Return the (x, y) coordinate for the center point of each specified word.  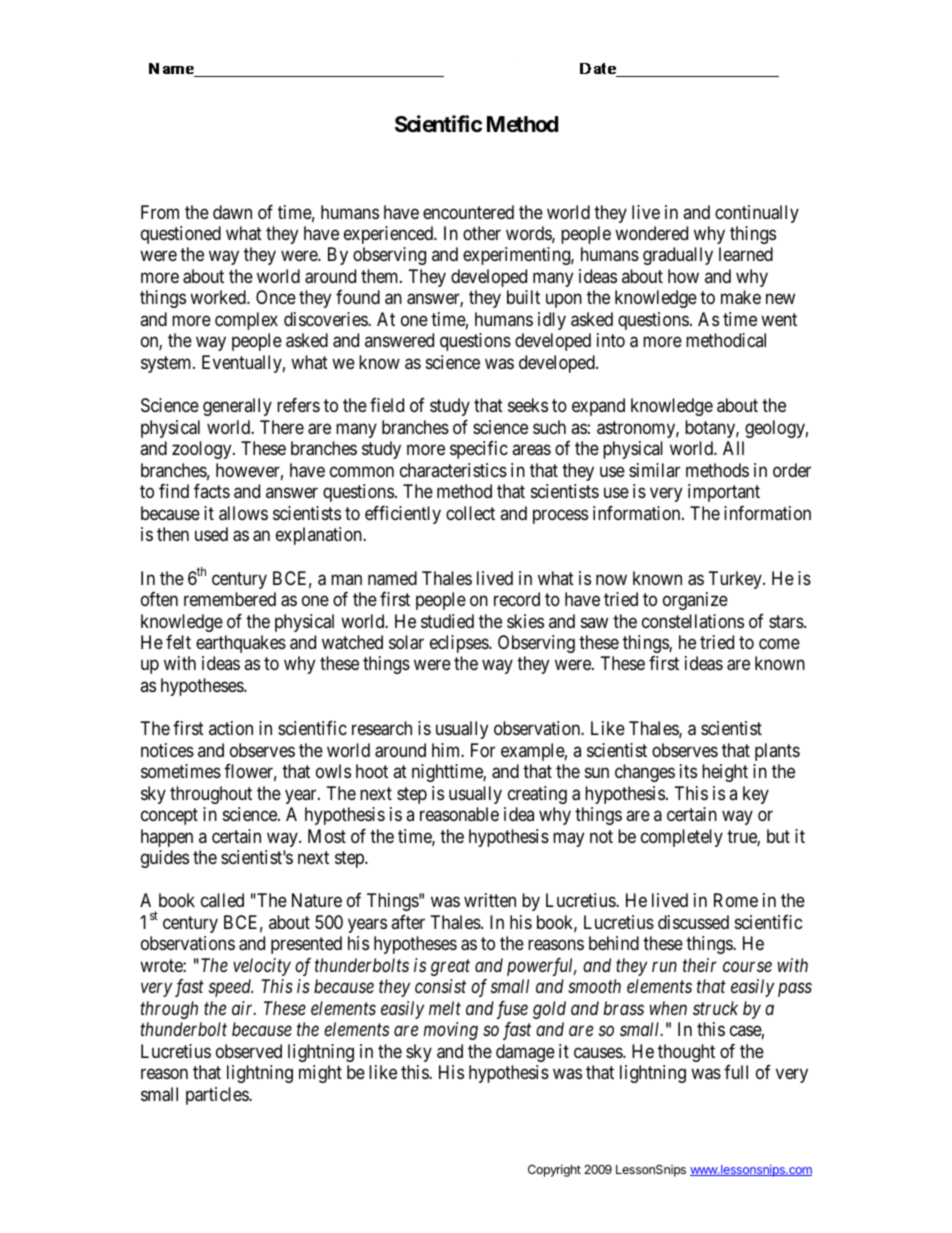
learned (746, 254)
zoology (203, 450)
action (231, 728)
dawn (232, 212)
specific (479, 450)
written (490, 900)
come (779, 643)
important (724, 493)
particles (218, 1096)
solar (406, 642)
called (222, 900)
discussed (693, 922)
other (482, 233)
